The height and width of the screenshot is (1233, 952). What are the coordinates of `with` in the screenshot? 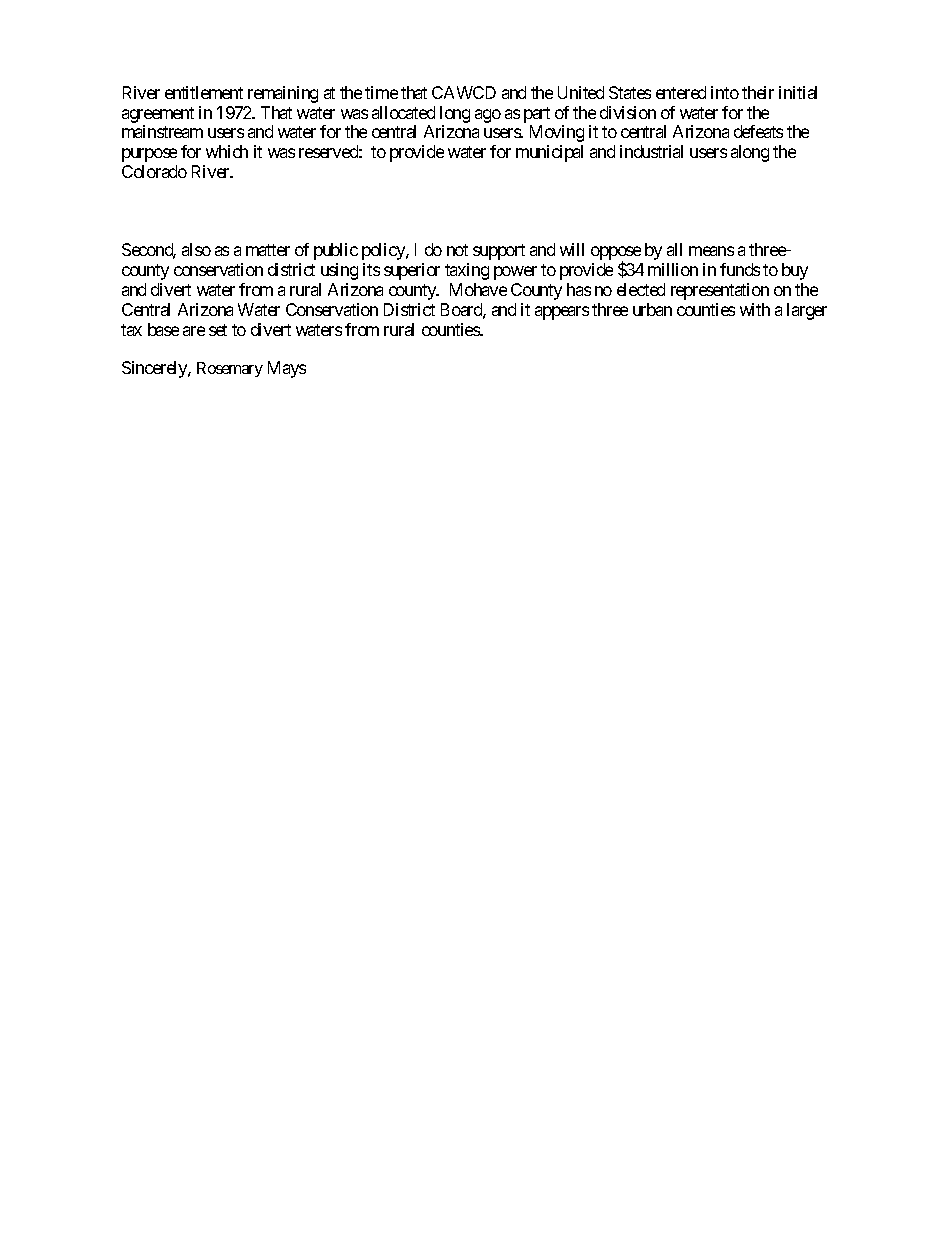 It's located at (755, 309).
